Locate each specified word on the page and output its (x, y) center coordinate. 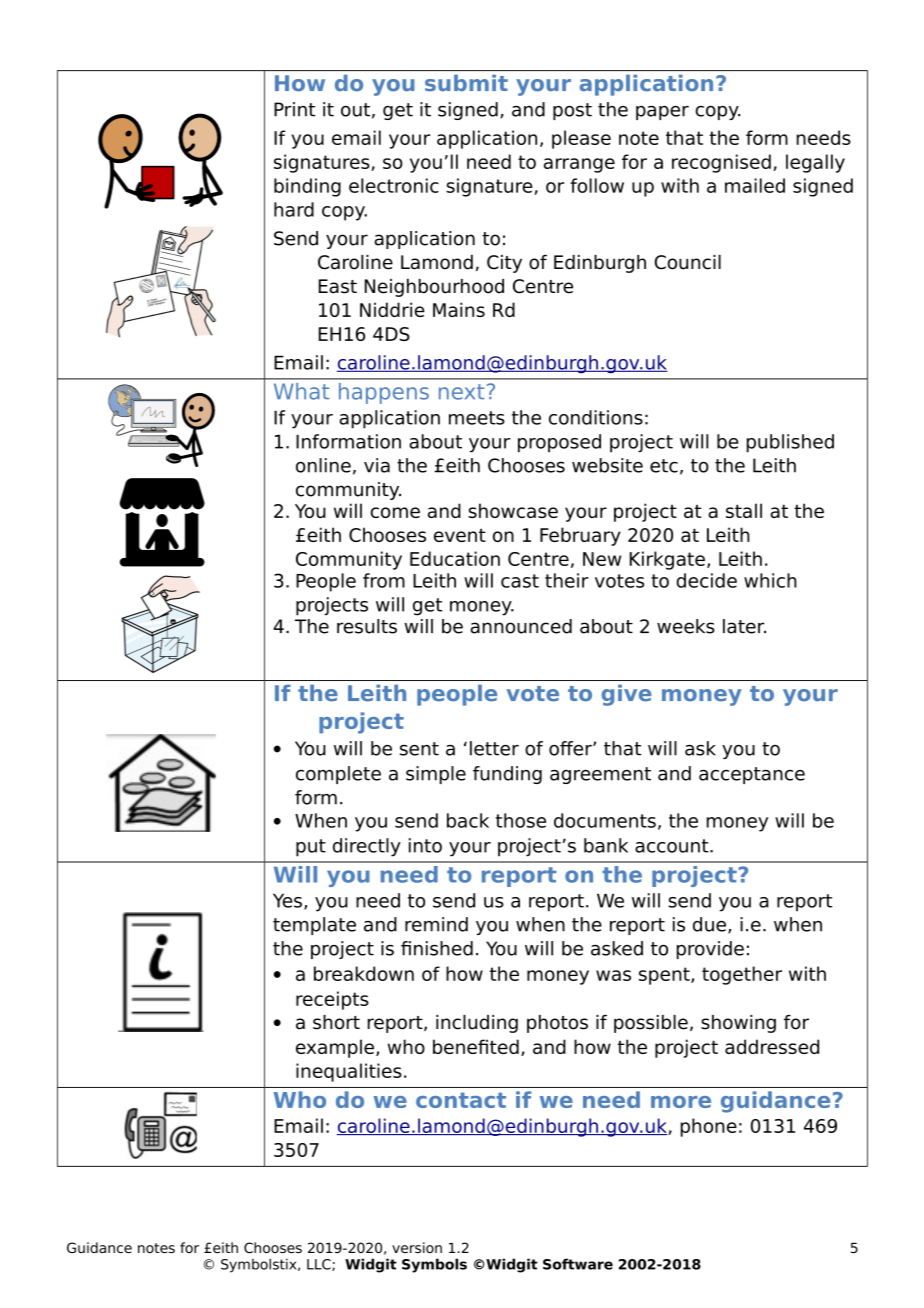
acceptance (752, 775)
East (338, 286)
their (567, 580)
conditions (596, 417)
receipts (332, 1000)
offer (571, 748)
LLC (320, 1265)
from (384, 580)
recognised (721, 163)
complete (338, 775)
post (572, 111)
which (770, 580)
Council (688, 262)
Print (294, 109)
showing (738, 1024)
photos (557, 1024)
